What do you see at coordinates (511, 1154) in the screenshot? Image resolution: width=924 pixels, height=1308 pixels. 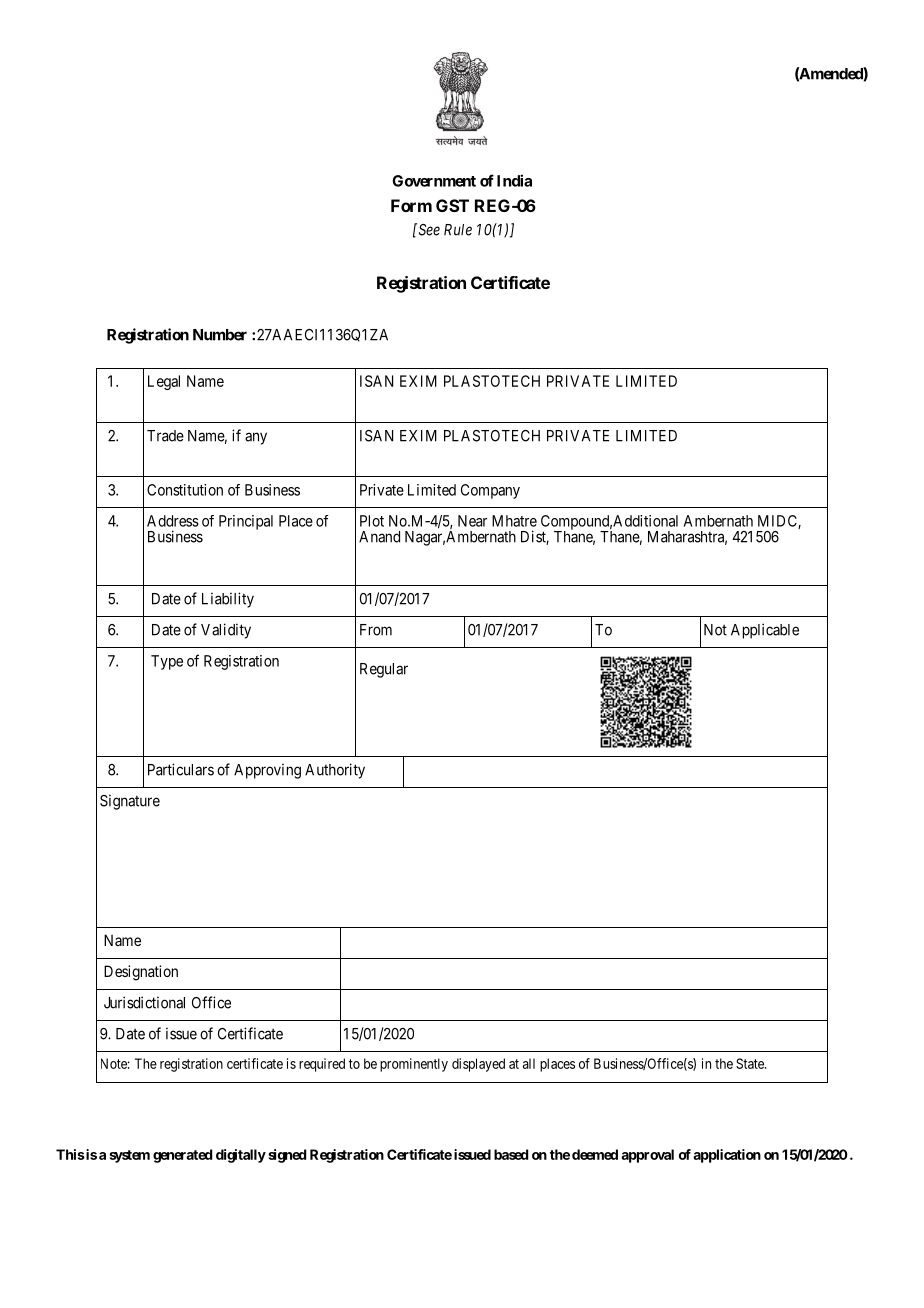 I see `based` at bounding box center [511, 1154].
